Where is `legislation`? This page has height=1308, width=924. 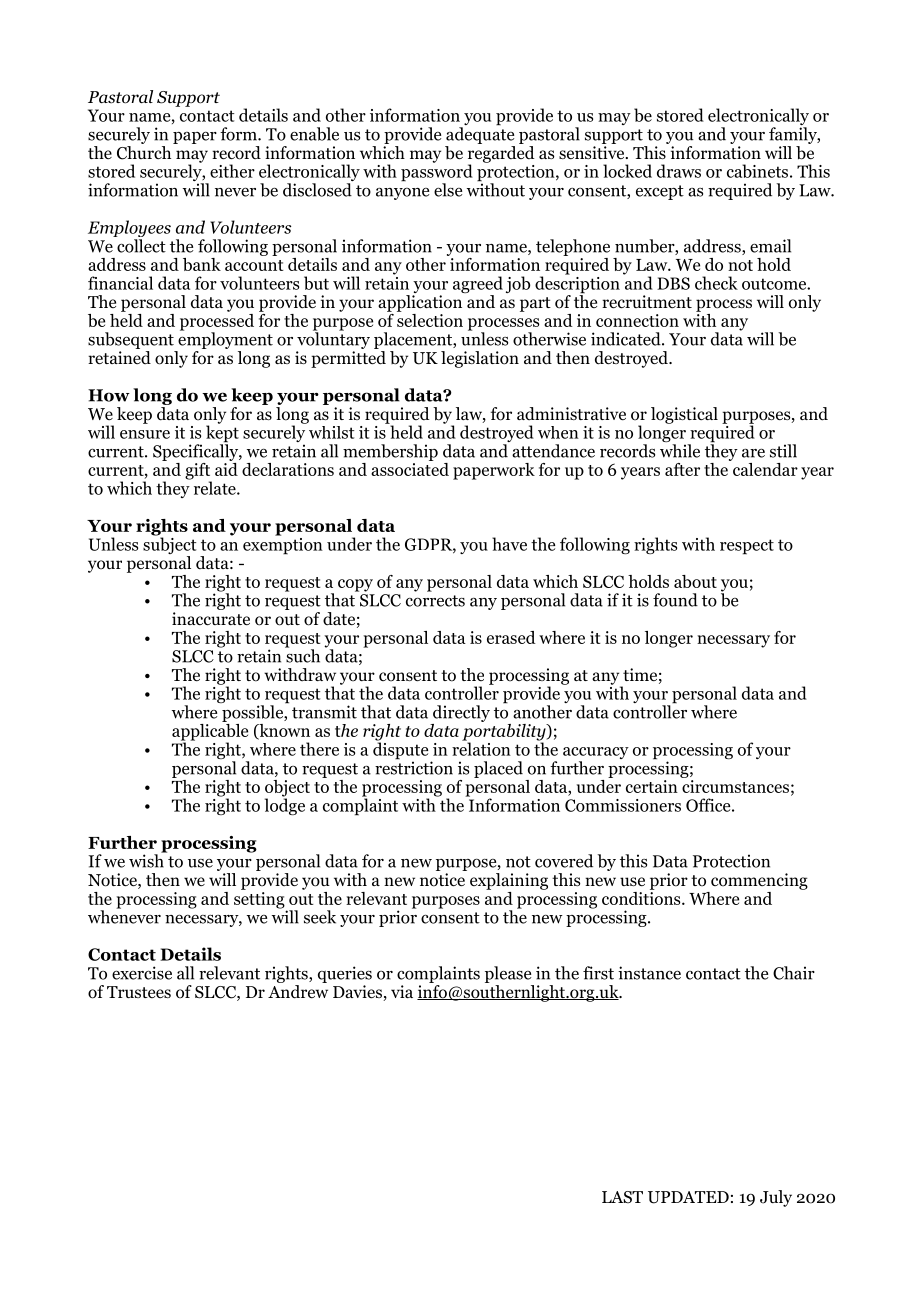 legislation is located at coordinates (480, 359).
